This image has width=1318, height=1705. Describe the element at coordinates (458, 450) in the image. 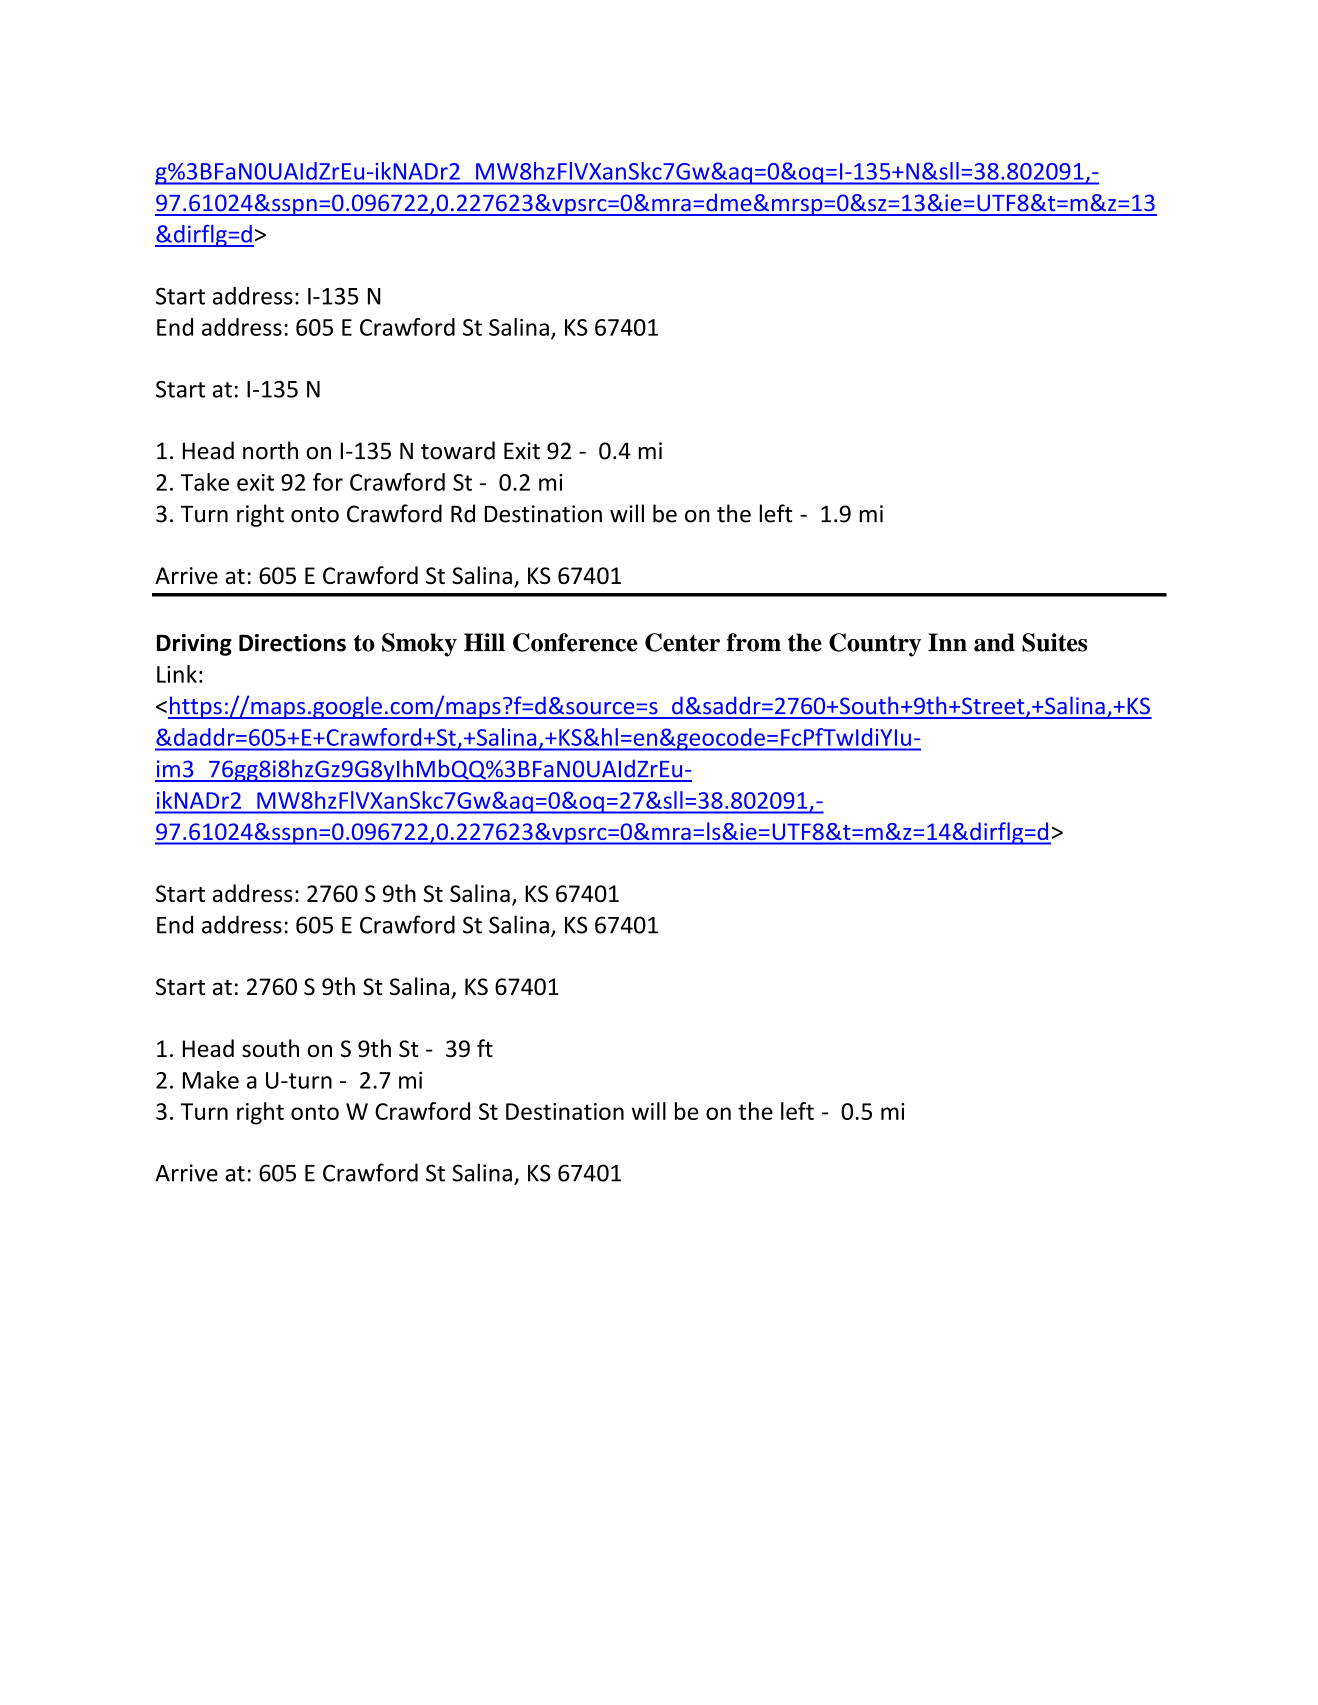

I see `toward` at that location.
